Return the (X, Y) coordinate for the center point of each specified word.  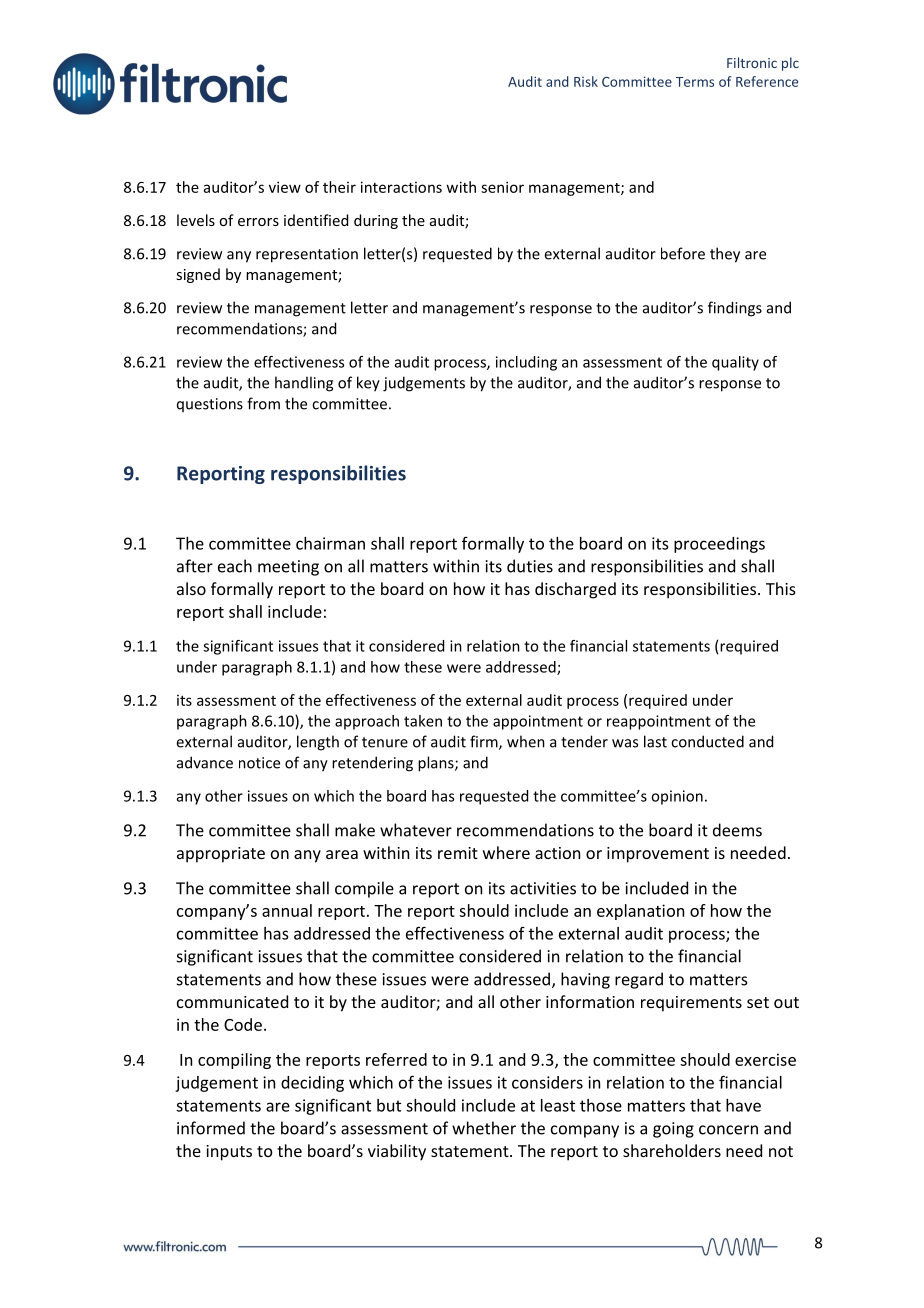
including (526, 363)
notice (259, 763)
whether (484, 1128)
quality (735, 363)
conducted (707, 741)
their (339, 187)
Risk (586, 81)
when (526, 741)
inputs (229, 1153)
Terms (695, 82)
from (263, 403)
